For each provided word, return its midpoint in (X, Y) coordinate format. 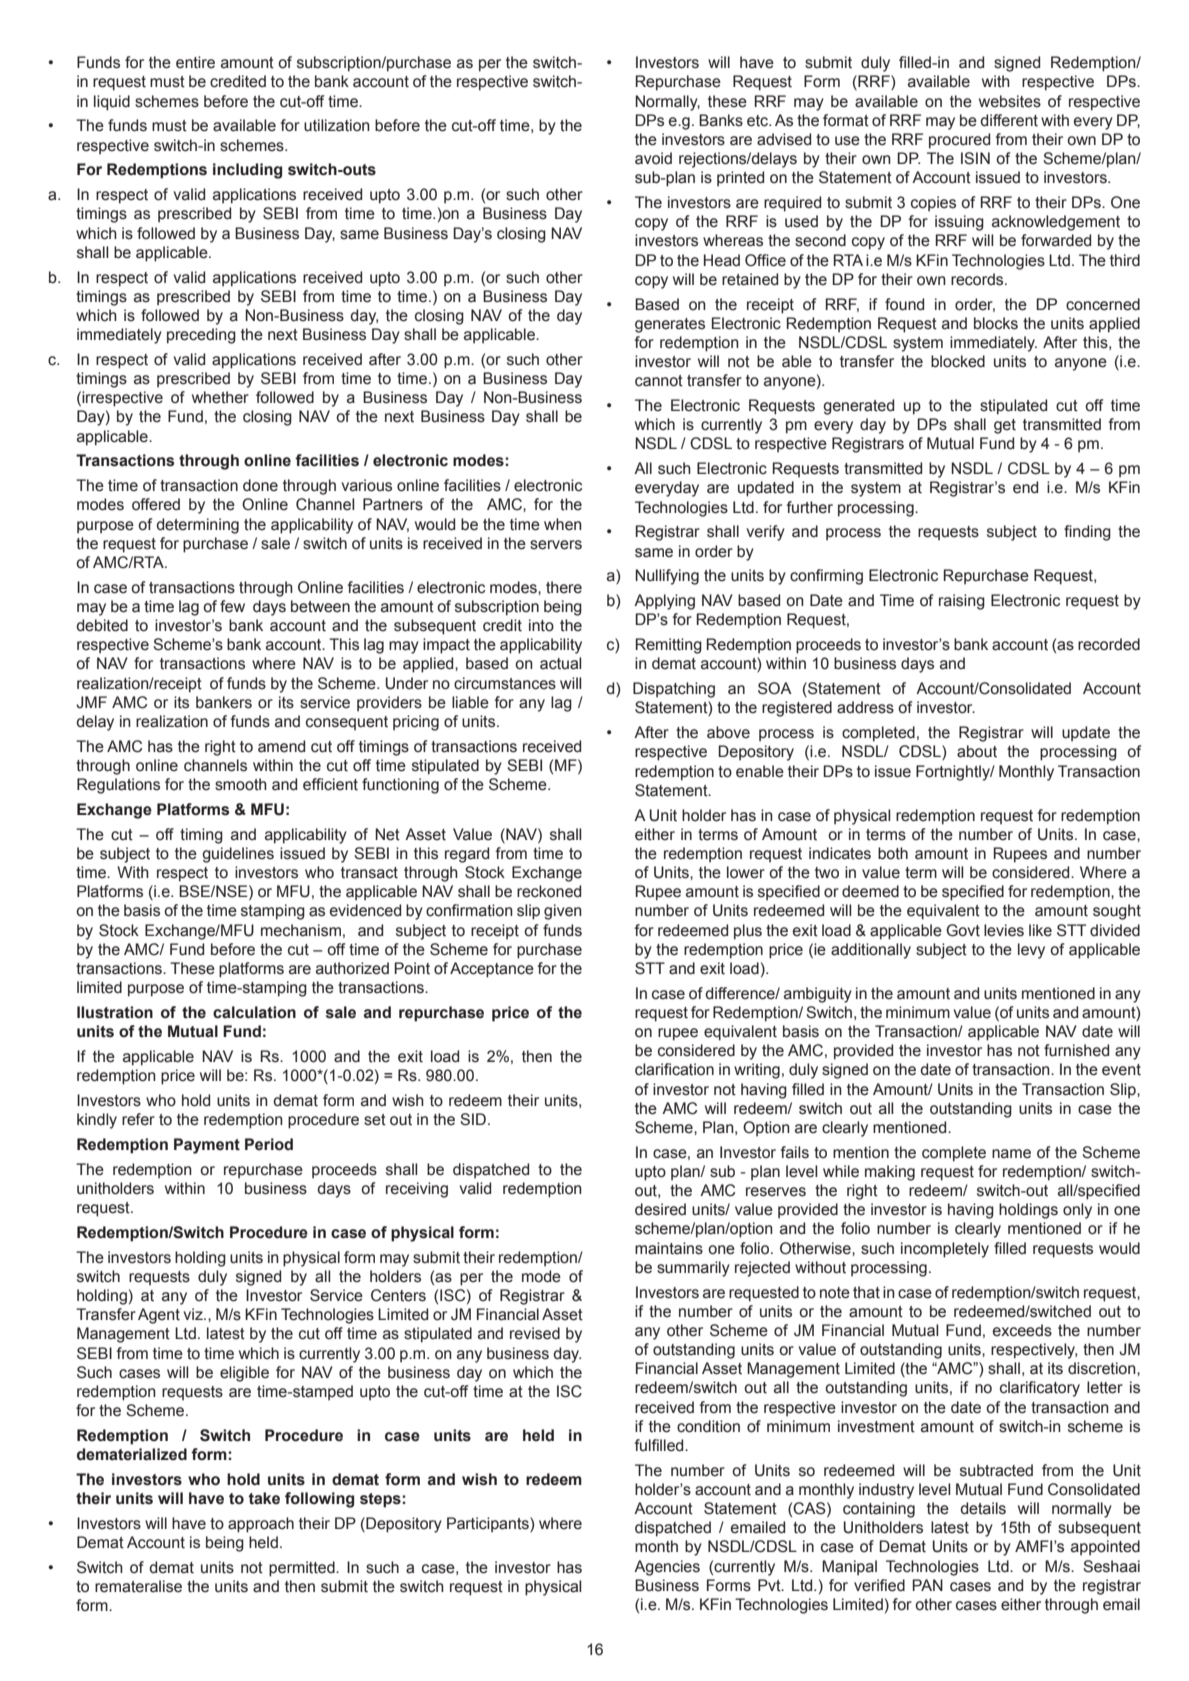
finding (1087, 533)
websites (1010, 101)
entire (195, 62)
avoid (653, 158)
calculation (254, 1012)
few (232, 606)
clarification (674, 1069)
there (564, 587)
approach (261, 1525)
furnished (1076, 1050)
